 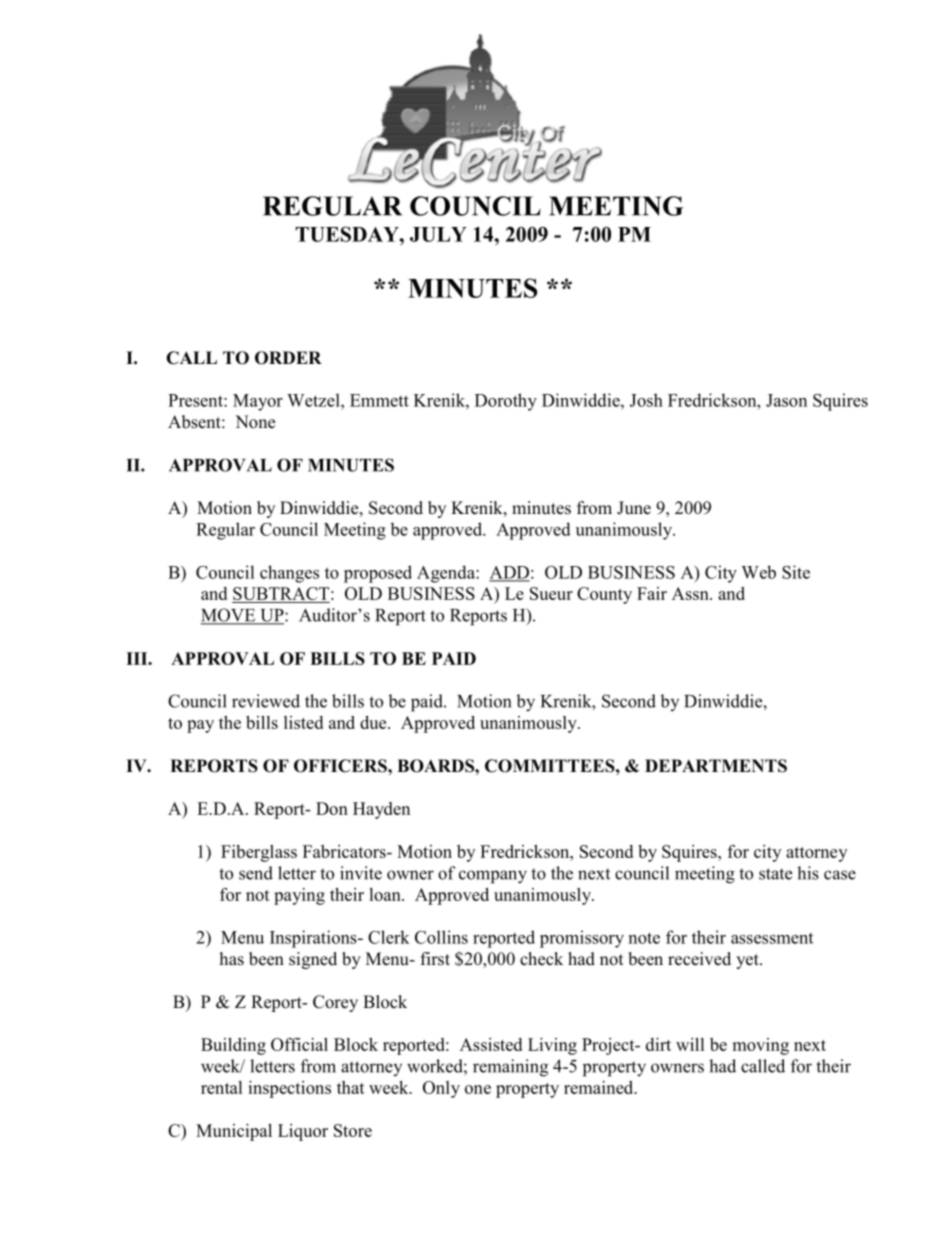 I want to click on JULY, so click(x=438, y=234).
